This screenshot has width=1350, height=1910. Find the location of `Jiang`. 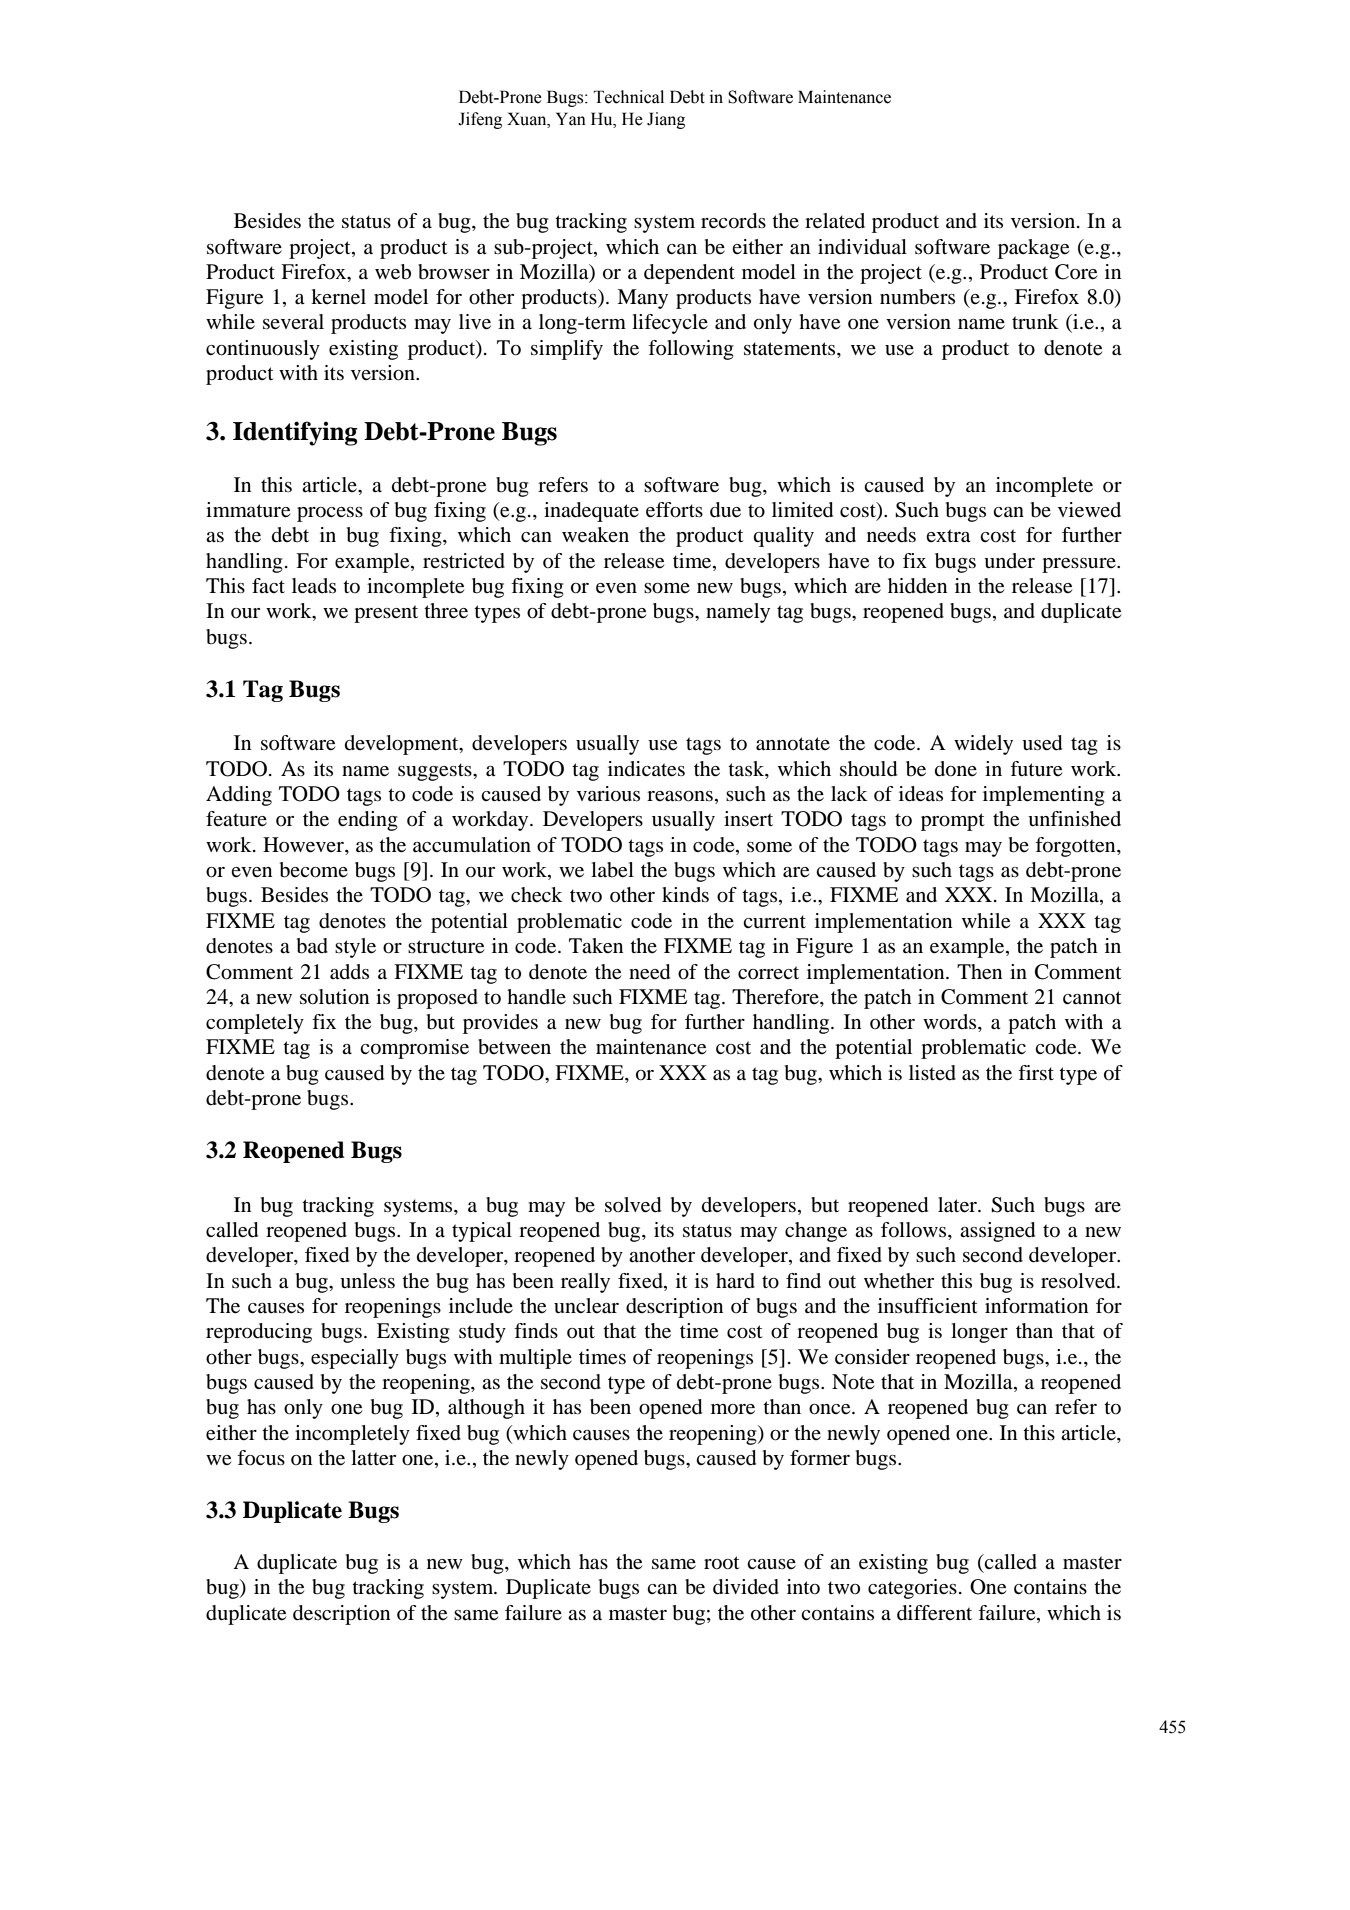

Jiang is located at coordinates (666, 120).
